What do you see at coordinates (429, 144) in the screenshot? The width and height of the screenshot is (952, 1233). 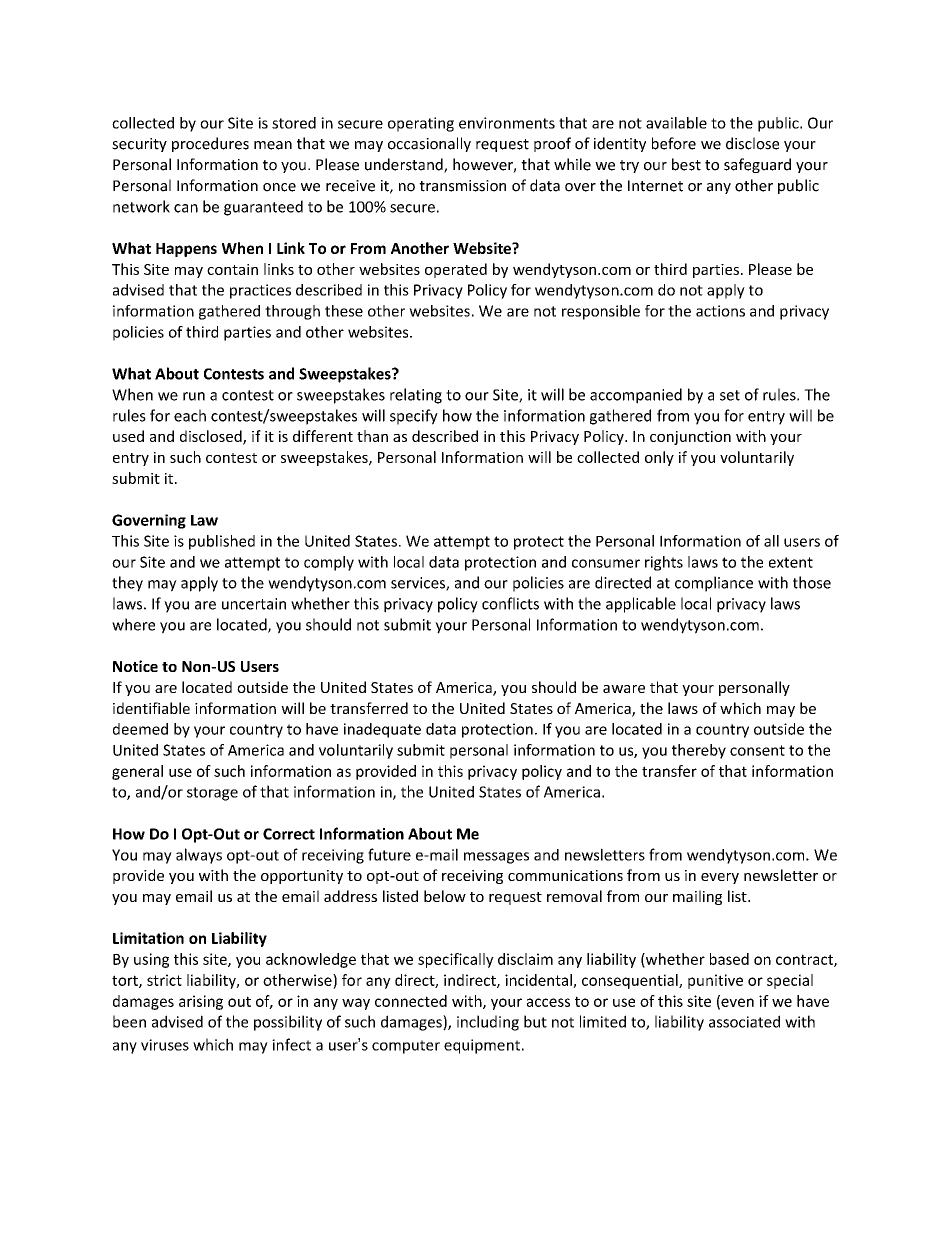 I see `occasionally` at bounding box center [429, 144].
